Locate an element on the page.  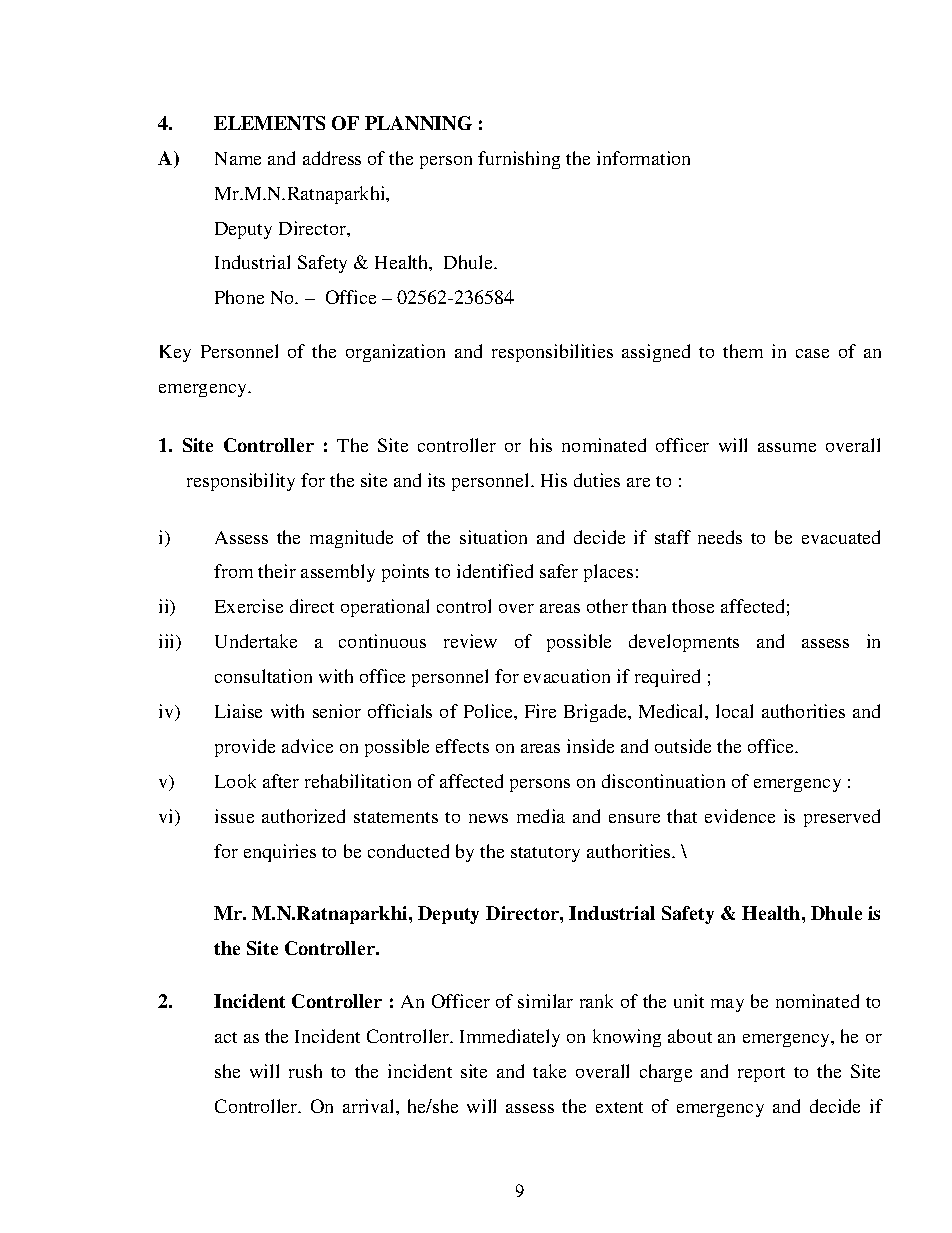
responsibility is located at coordinates (241, 482).
